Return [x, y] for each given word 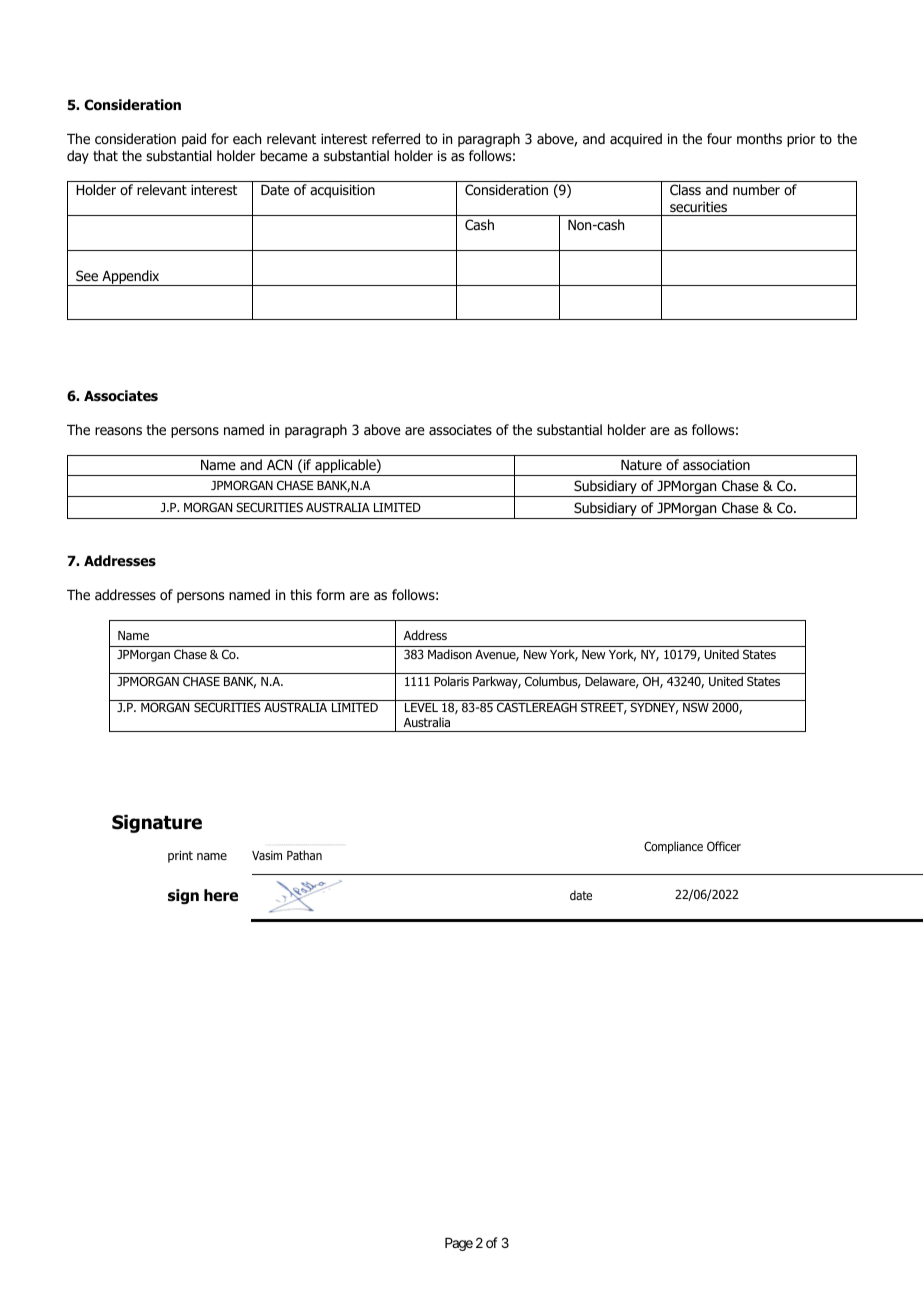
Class [685, 189]
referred [396, 138]
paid [194, 140]
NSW [696, 707]
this [301, 594]
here [221, 895]
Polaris [451, 681]
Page [459, 1244]
